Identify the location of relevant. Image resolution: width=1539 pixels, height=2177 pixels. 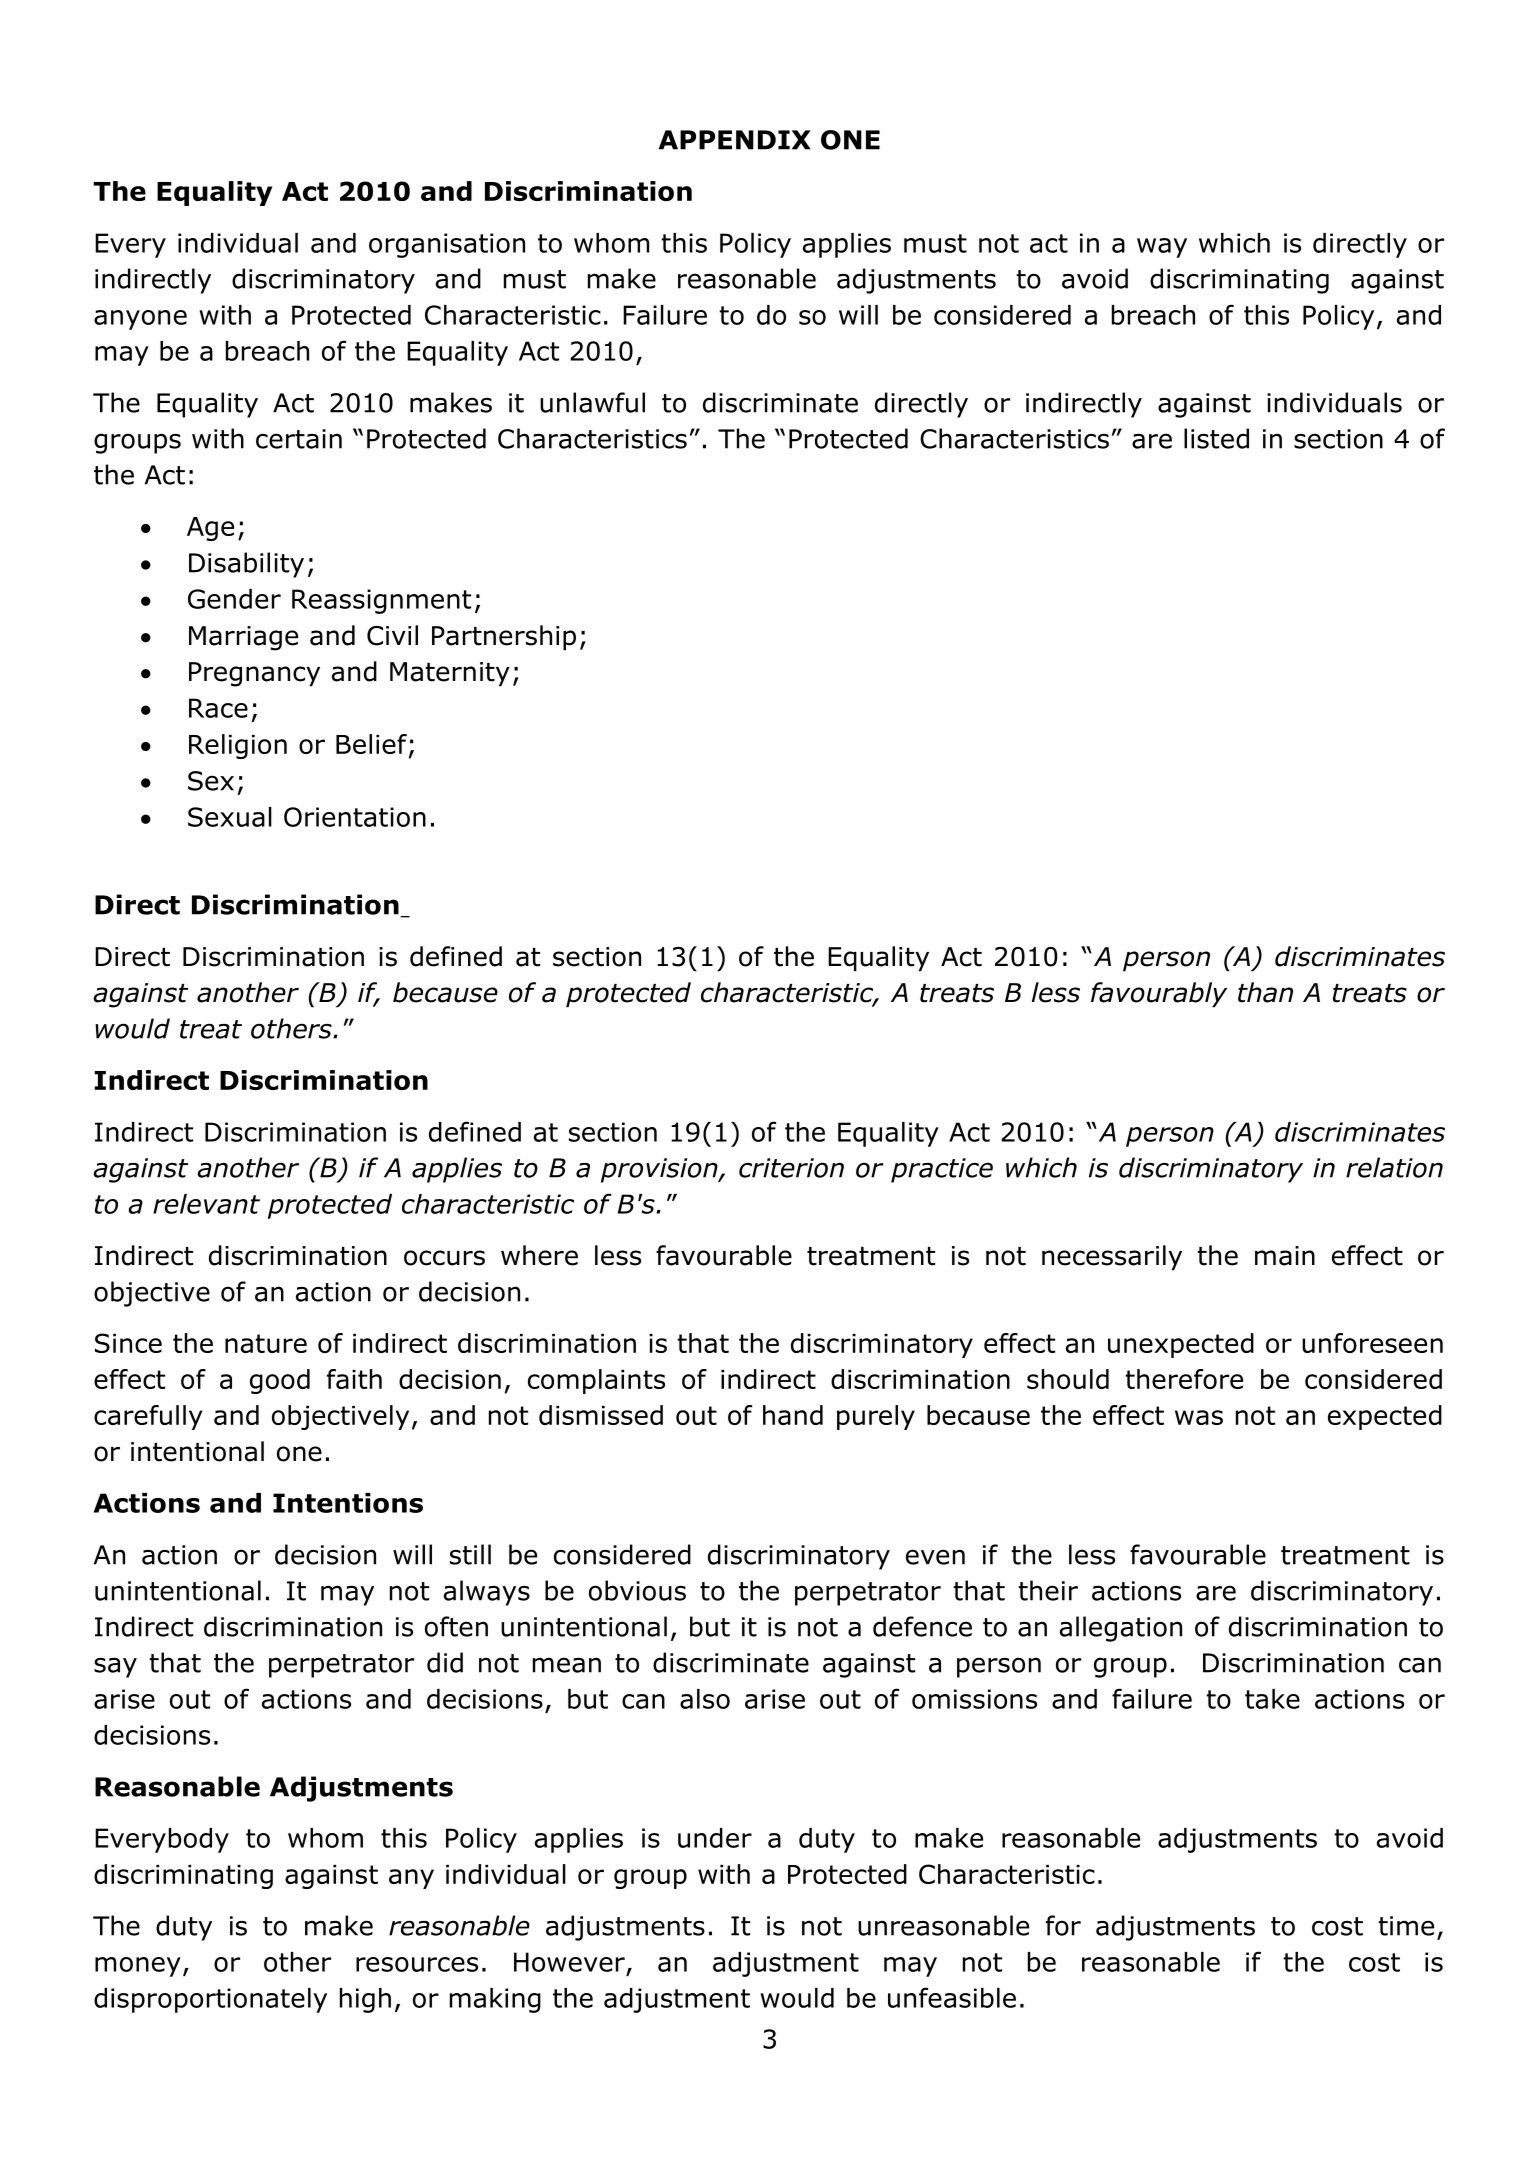
(206, 1204).
